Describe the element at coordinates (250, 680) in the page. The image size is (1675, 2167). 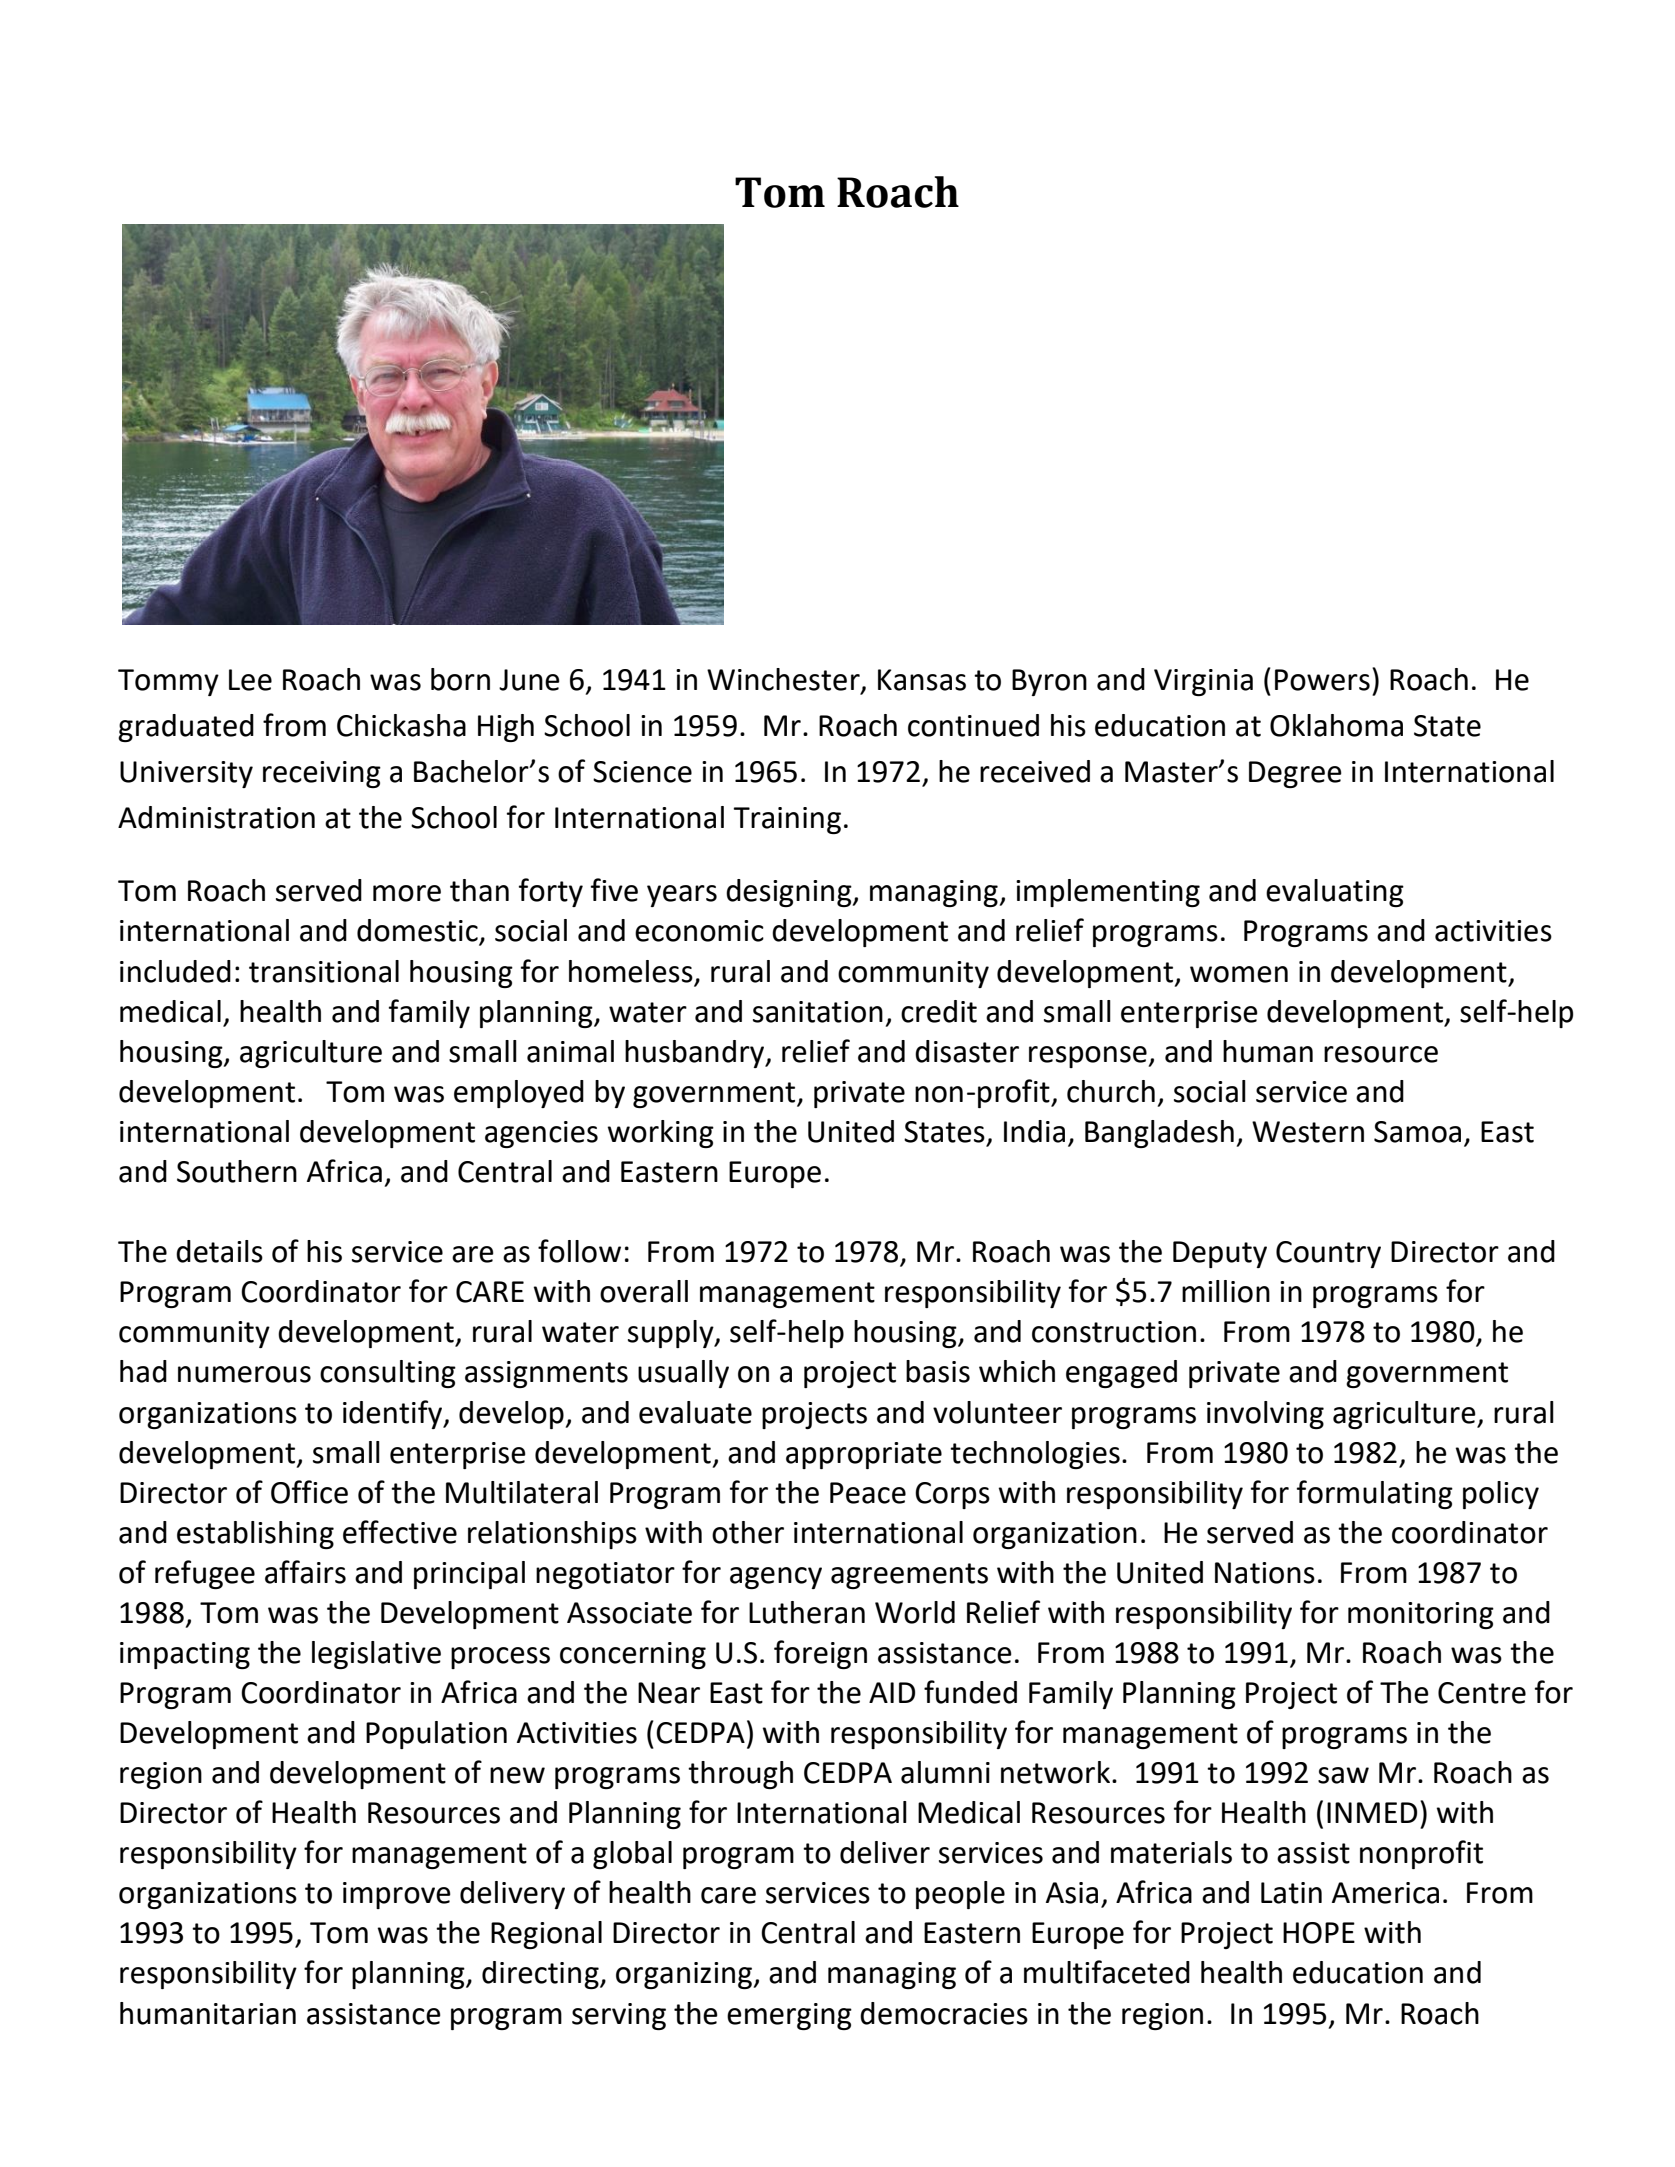
I see `Lee` at that location.
